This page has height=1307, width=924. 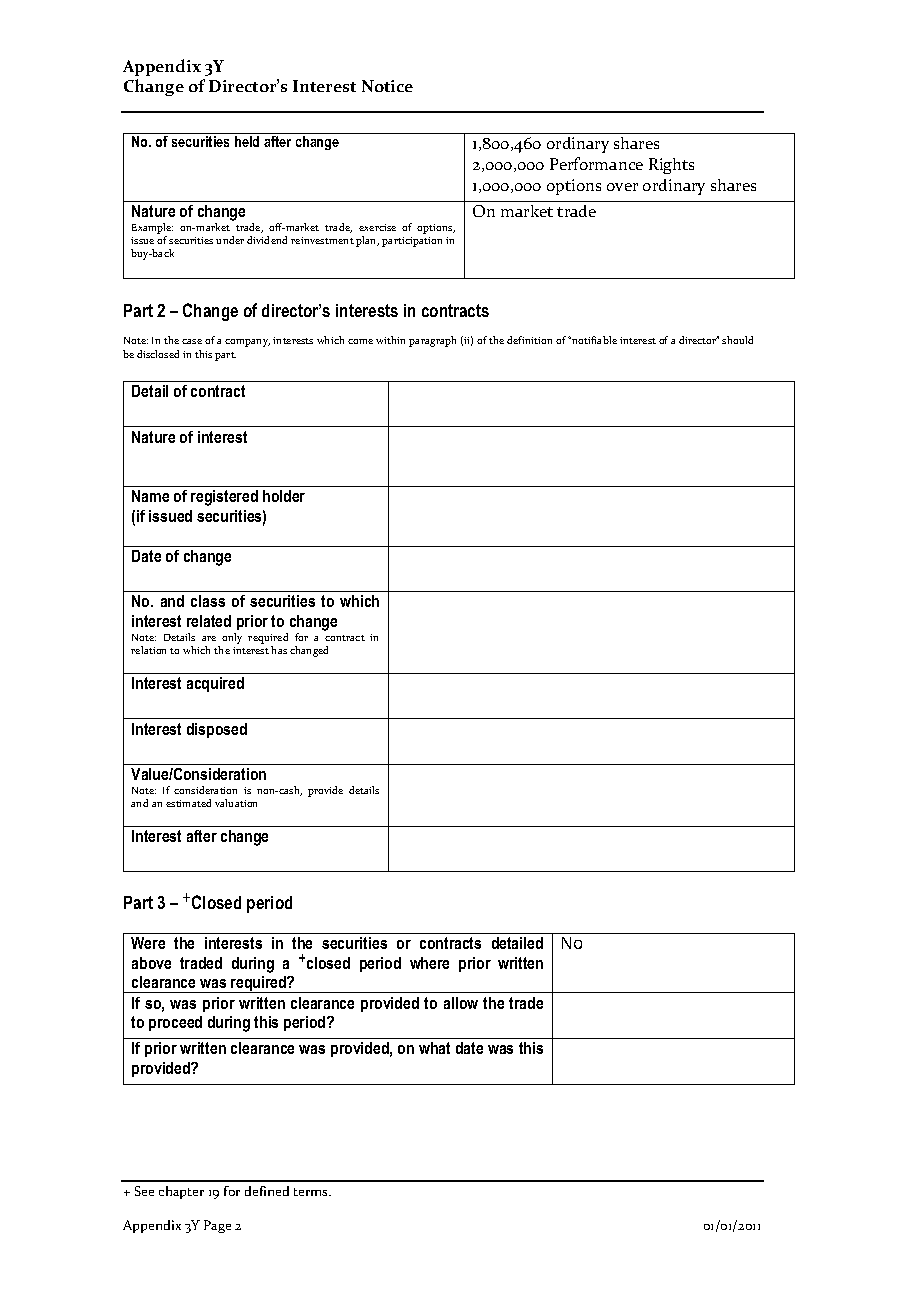 What do you see at coordinates (232, 638) in the page?
I see `only` at bounding box center [232, 638].
